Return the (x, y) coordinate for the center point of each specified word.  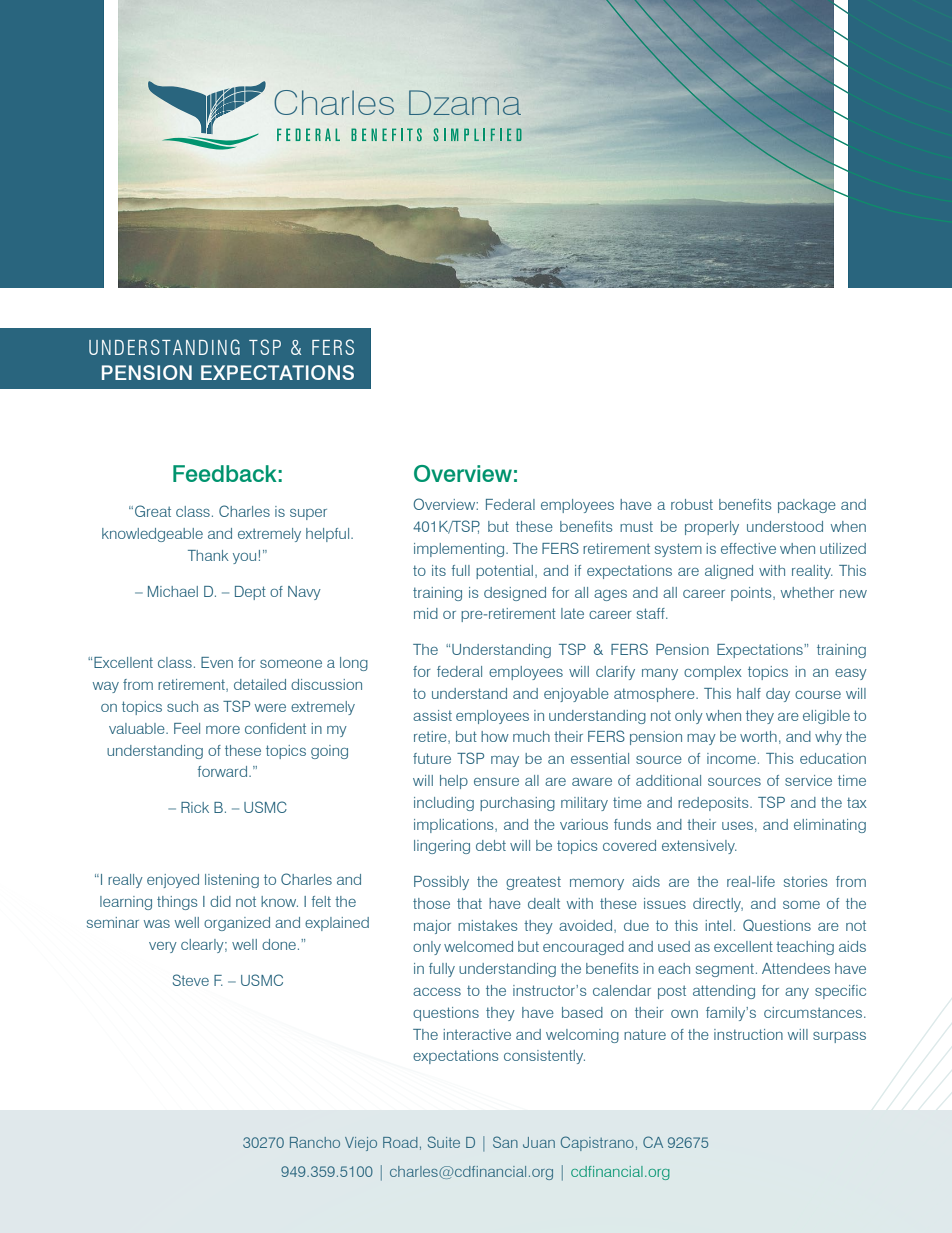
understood (785, 526)
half (749, 693)
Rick (195, 807)
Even (217, 662)
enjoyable (576, 695)
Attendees (796, 968)
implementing (460, 550)
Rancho (315, 1142)
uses (737, 826)
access (437, 992)
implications (455, 826)
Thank (208, 555)
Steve (191, 980)
